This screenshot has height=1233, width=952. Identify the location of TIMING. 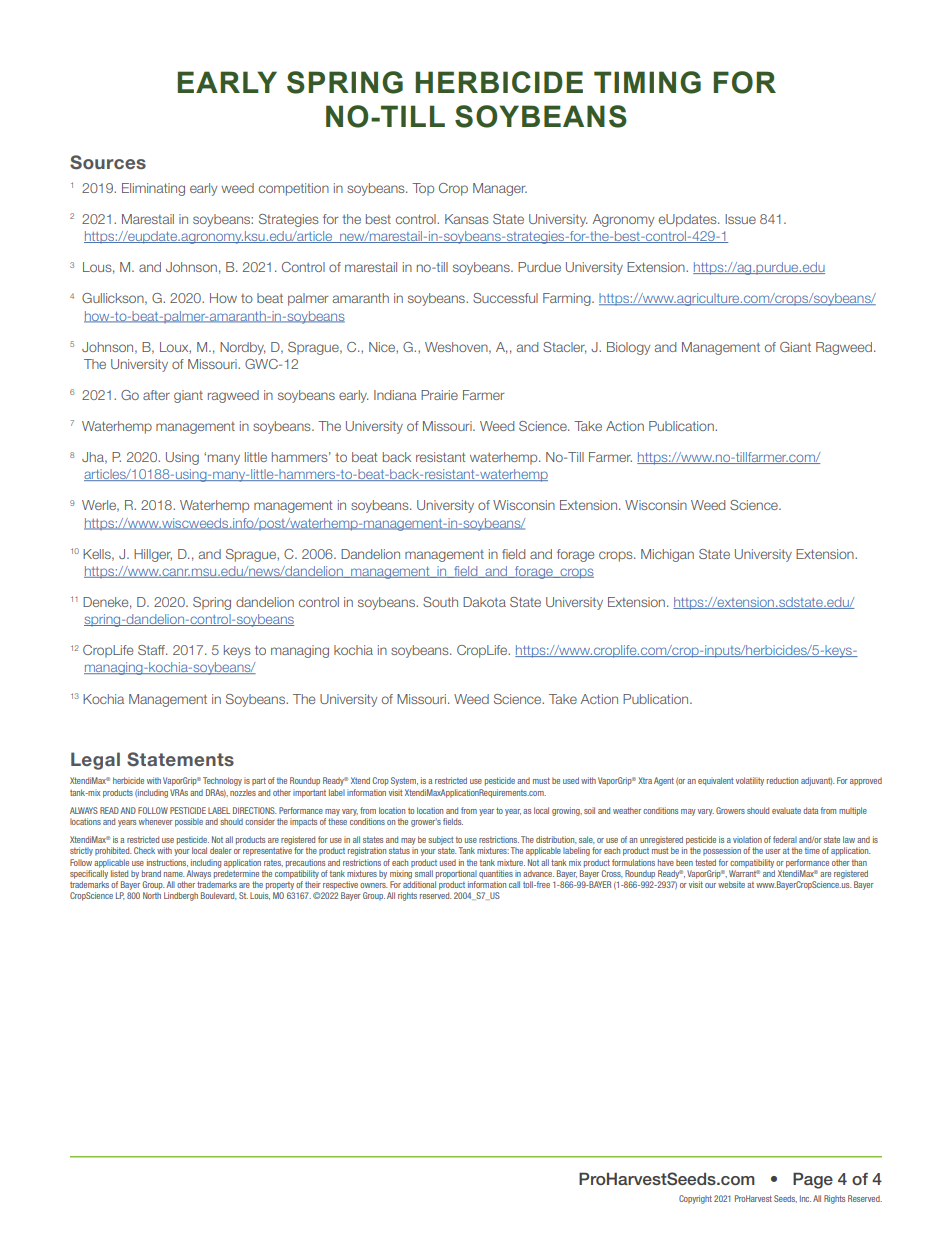
(647, 82).
